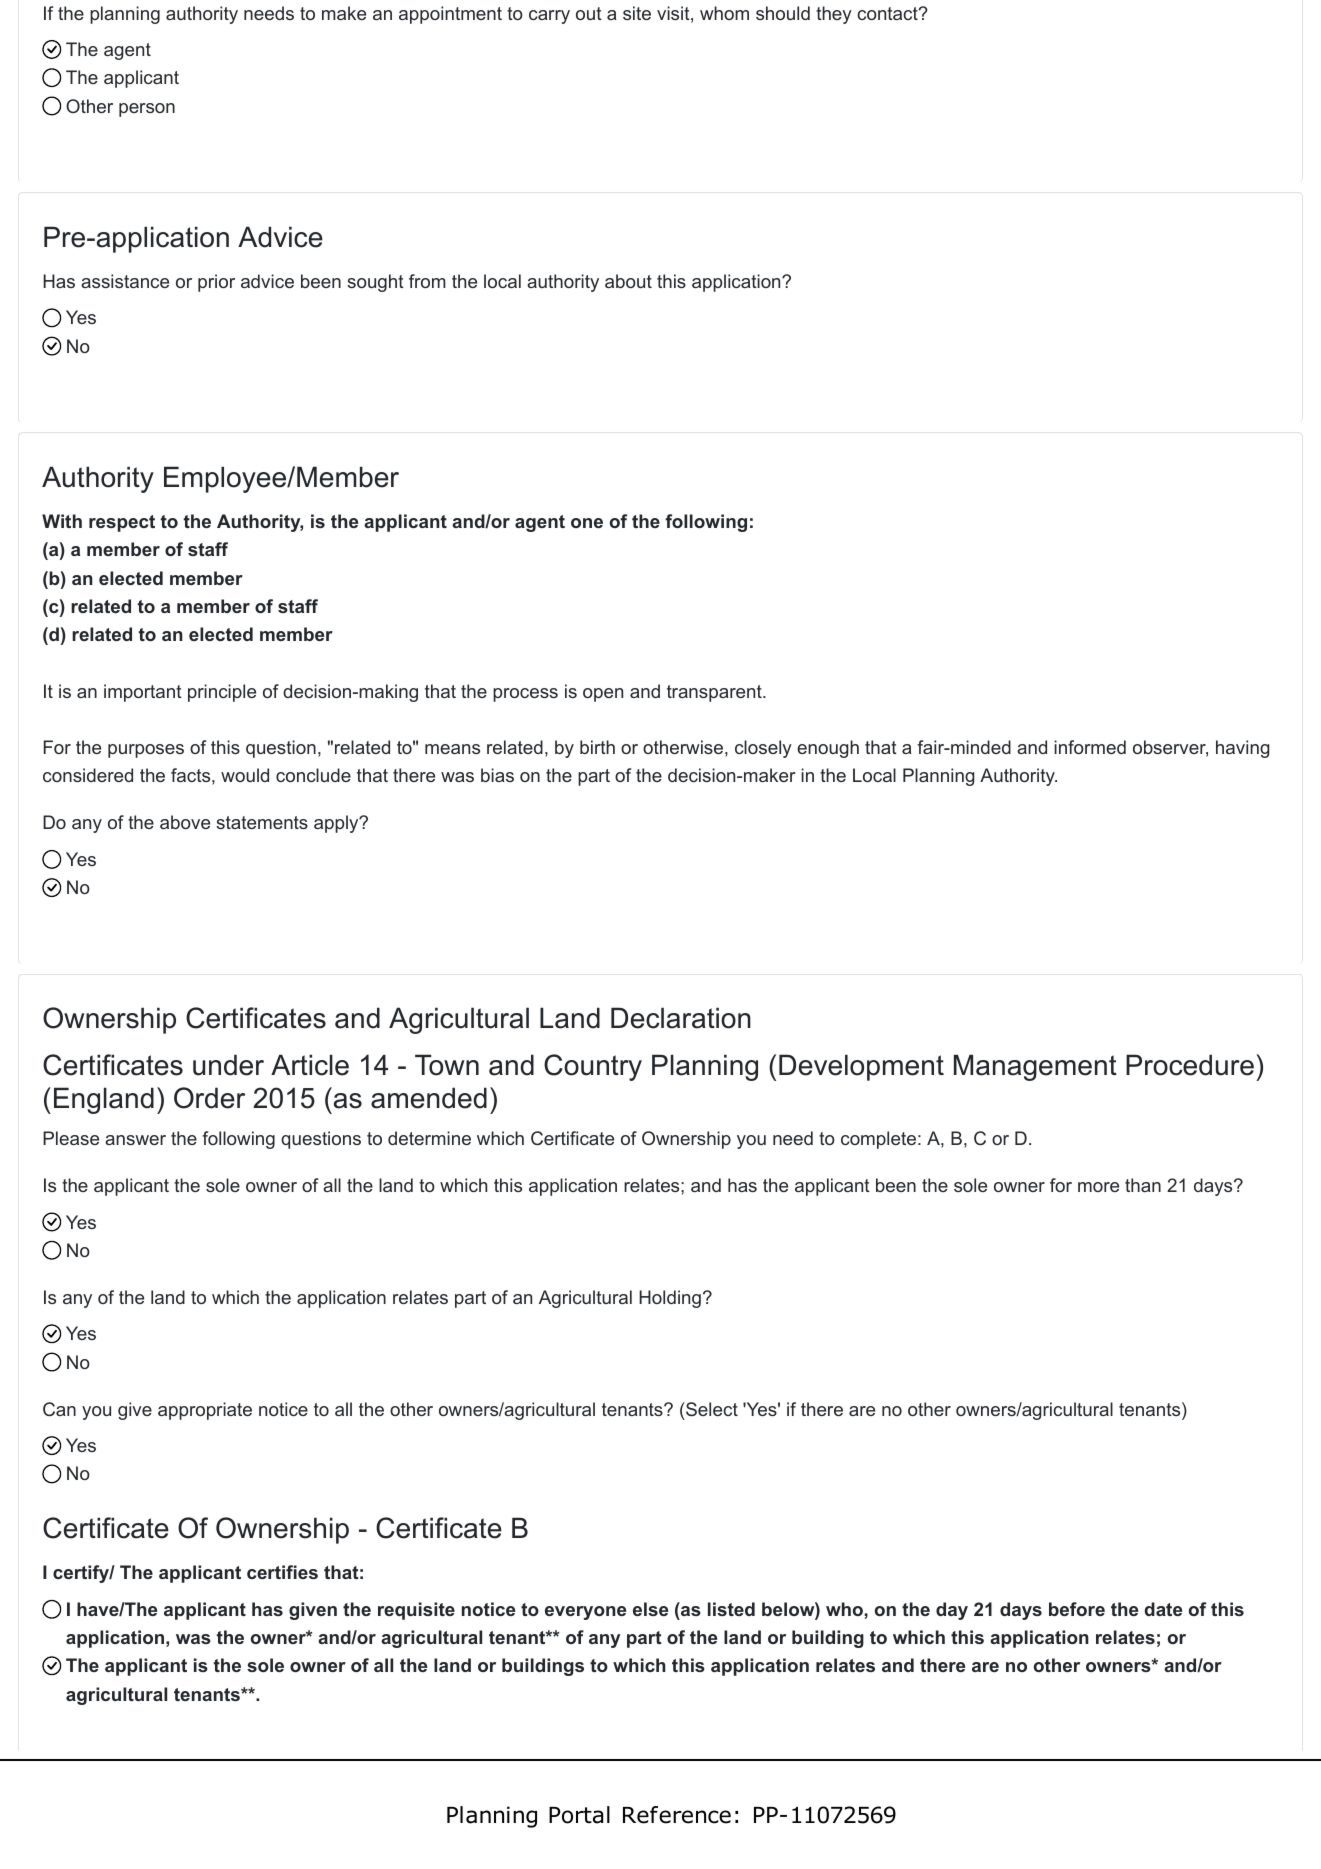 The width and height of the screenshot is (1321, 1869). I want to click on they, so click(834, 15).
